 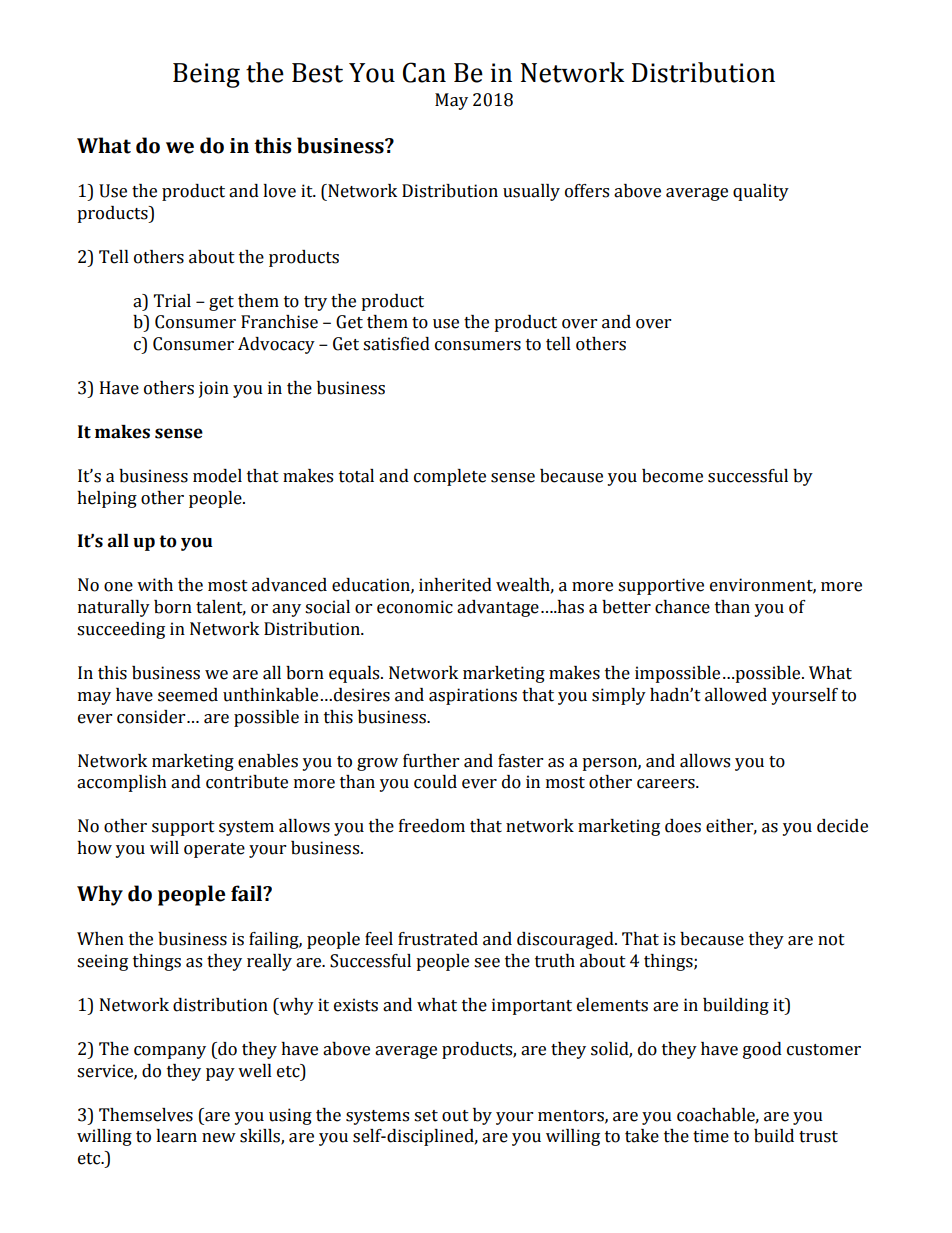 I want to click on Can, so click(x=424, y=72).
